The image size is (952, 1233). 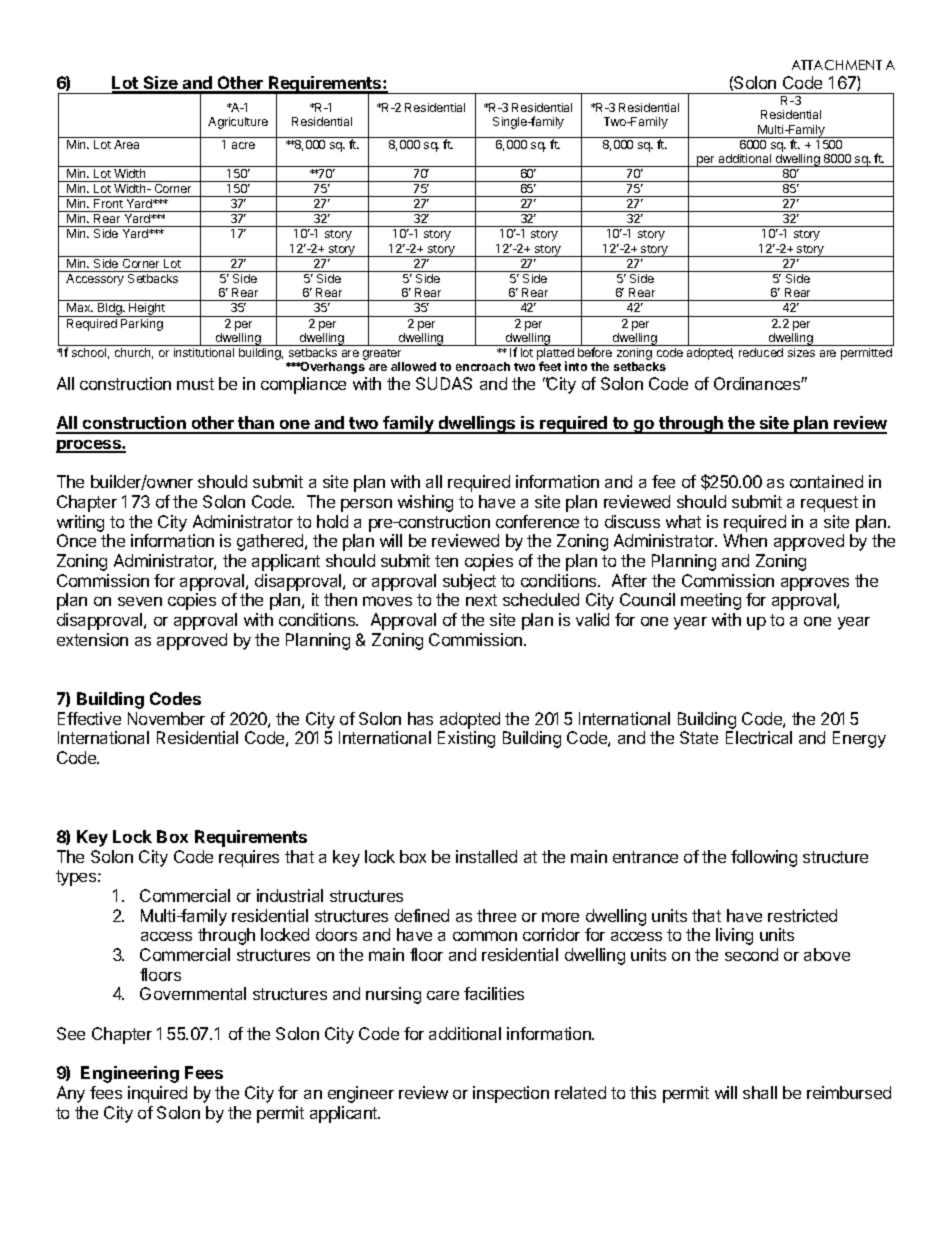 What do you see at coordinates (761, 352) in the screenshot?
I see `reduced` at bounding box center [761, 352].
